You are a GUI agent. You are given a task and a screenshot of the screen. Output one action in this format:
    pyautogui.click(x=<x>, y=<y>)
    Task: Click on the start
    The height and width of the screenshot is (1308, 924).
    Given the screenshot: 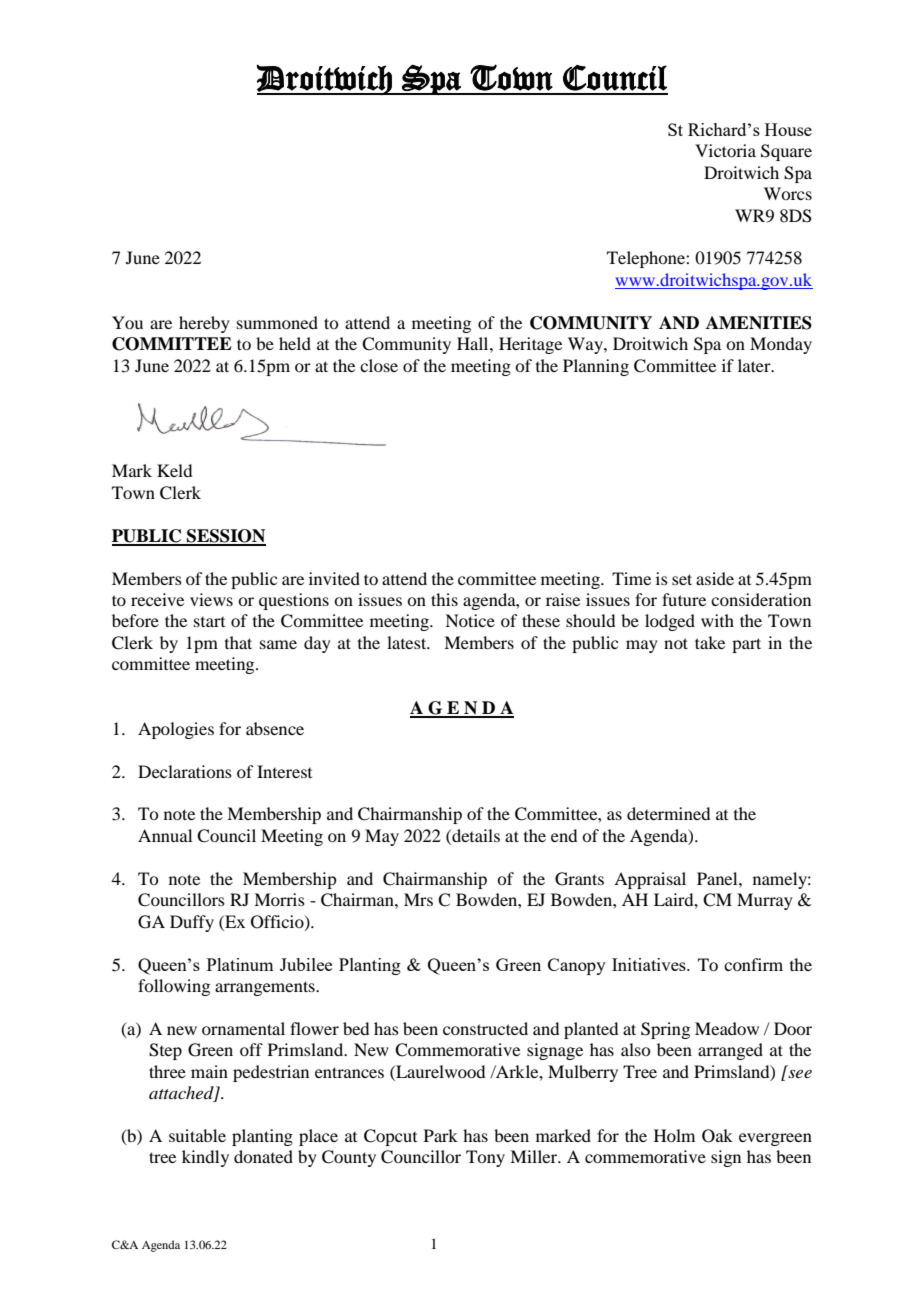 What is the action you would take?
    pyautogui.click(x=209, y=622)
